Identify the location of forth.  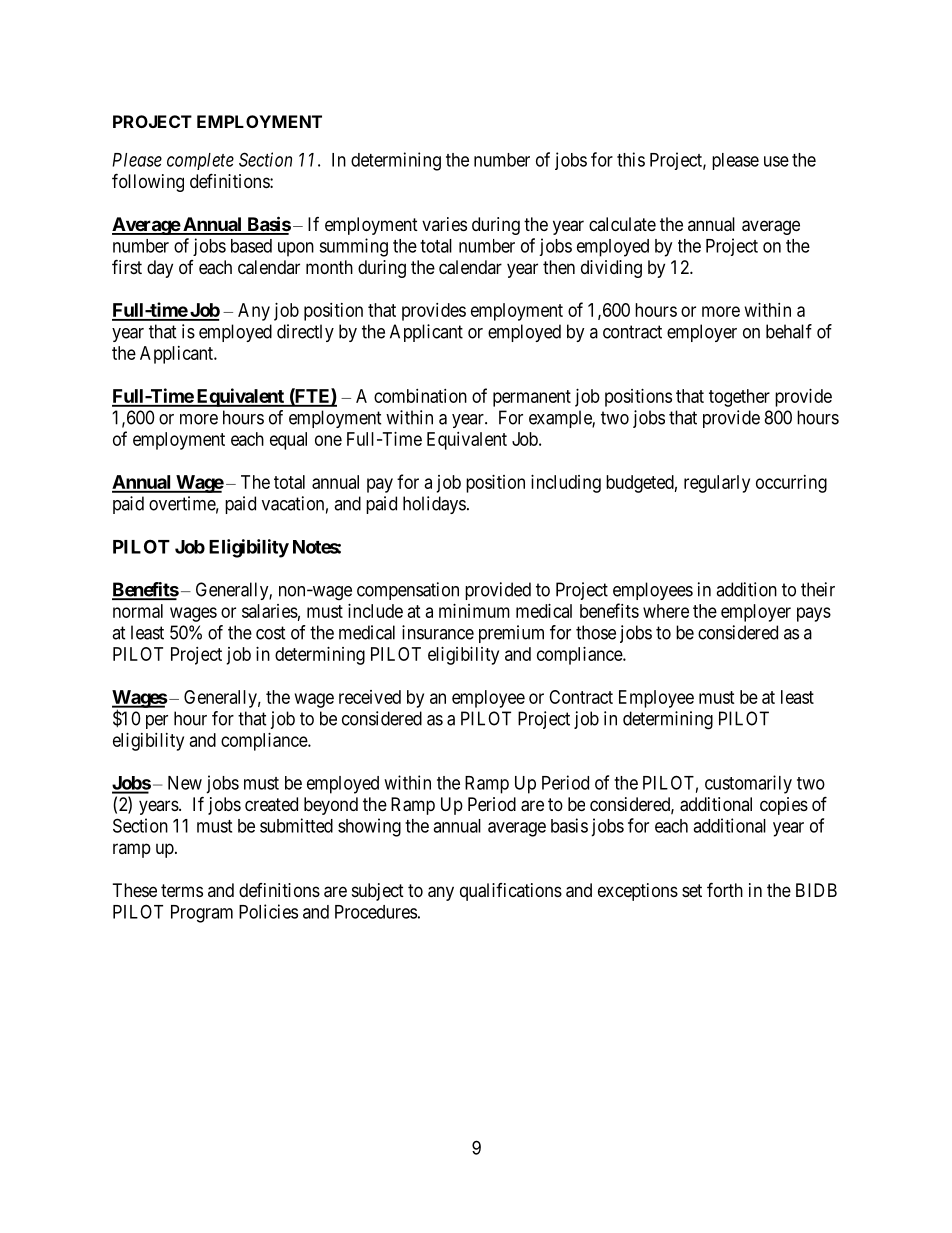
(725, 889).
